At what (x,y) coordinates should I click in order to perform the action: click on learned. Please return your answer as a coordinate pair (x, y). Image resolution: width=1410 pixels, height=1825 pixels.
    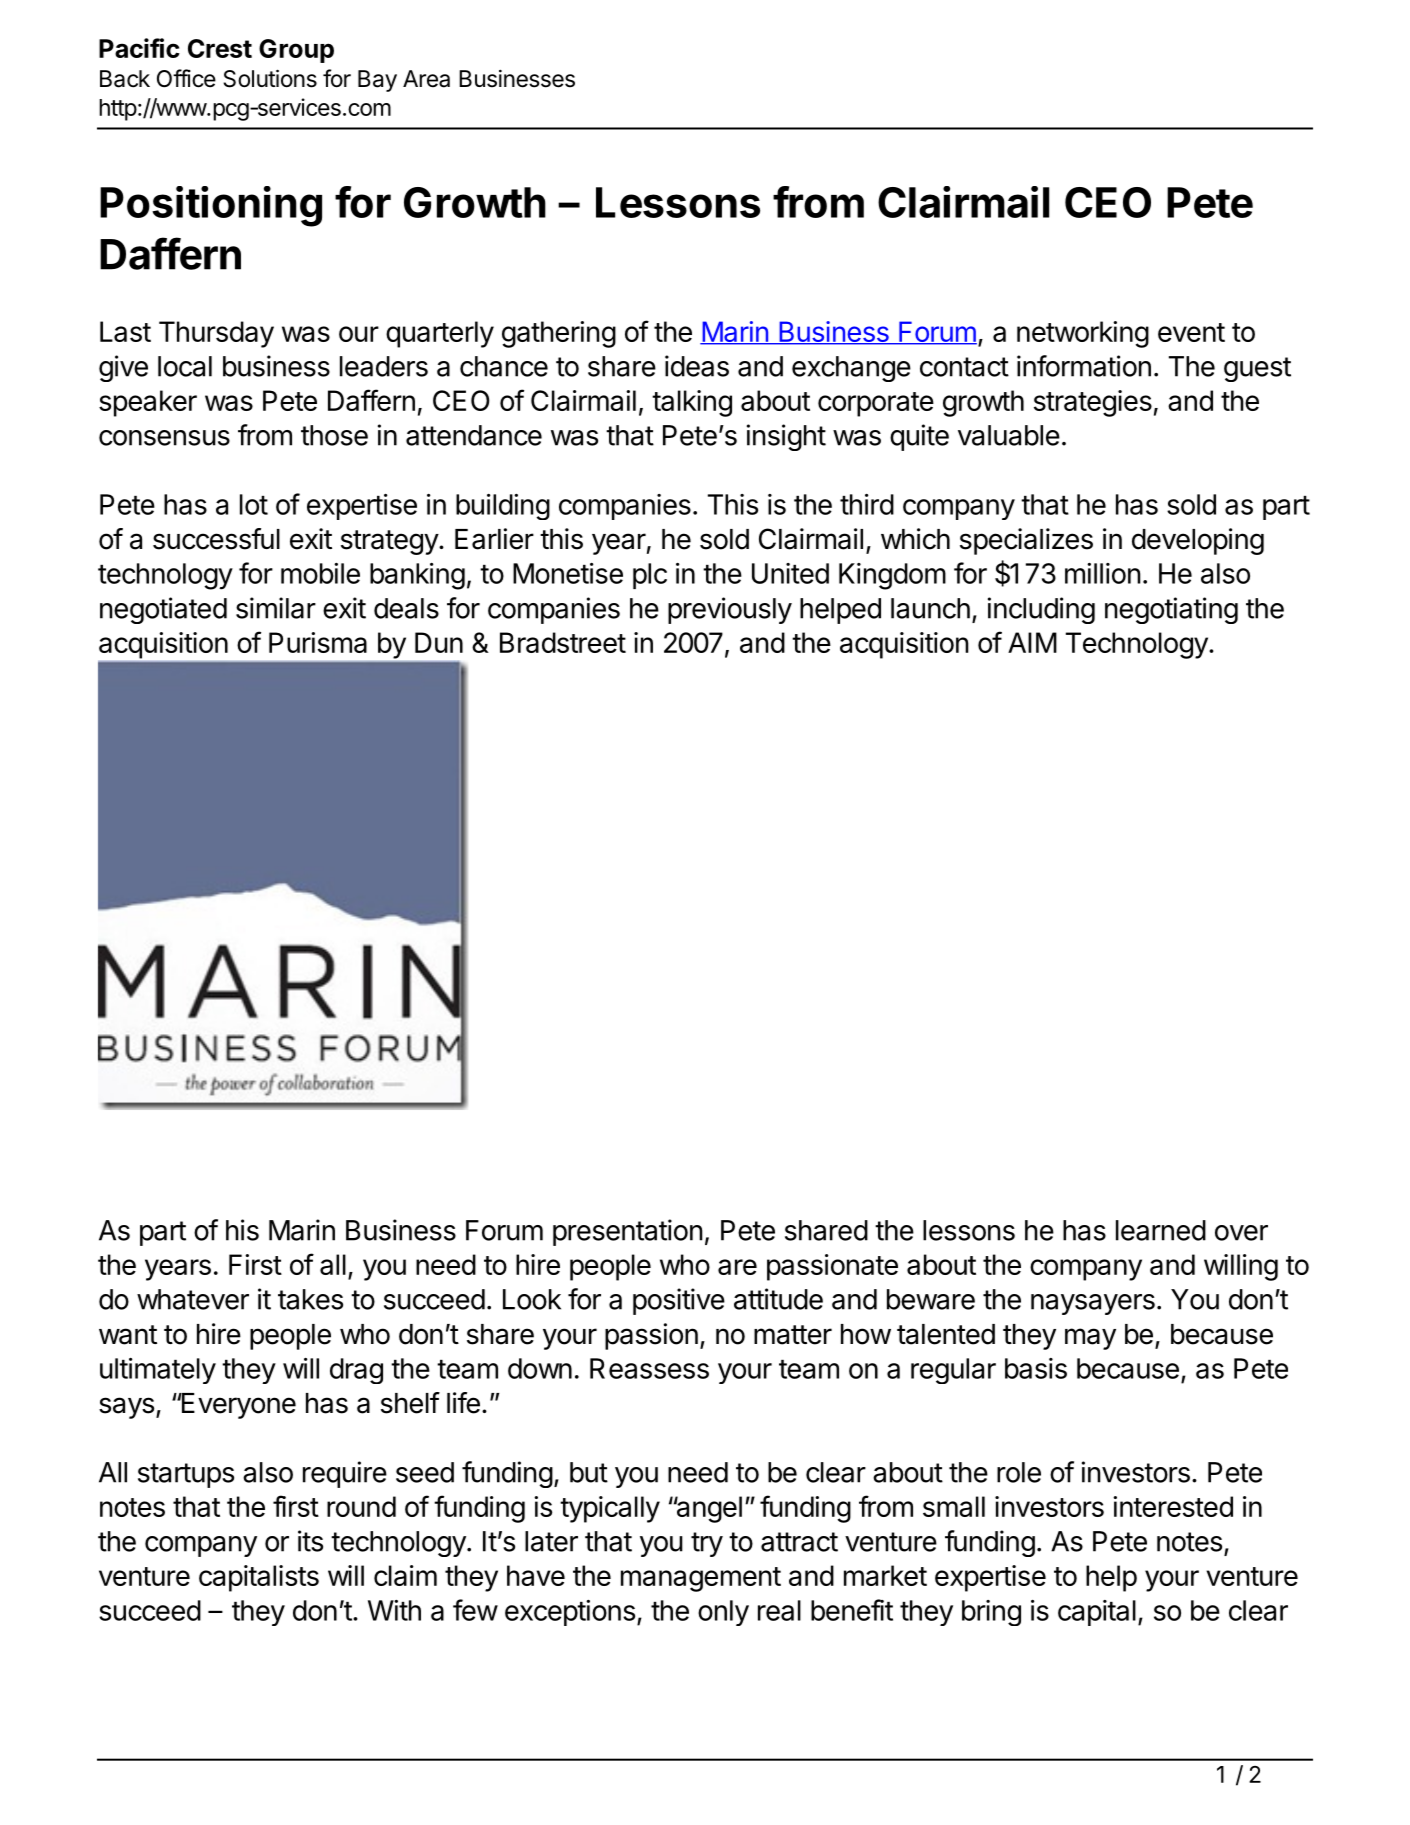
    Looking at the image, I should click on (1161, 1230).
